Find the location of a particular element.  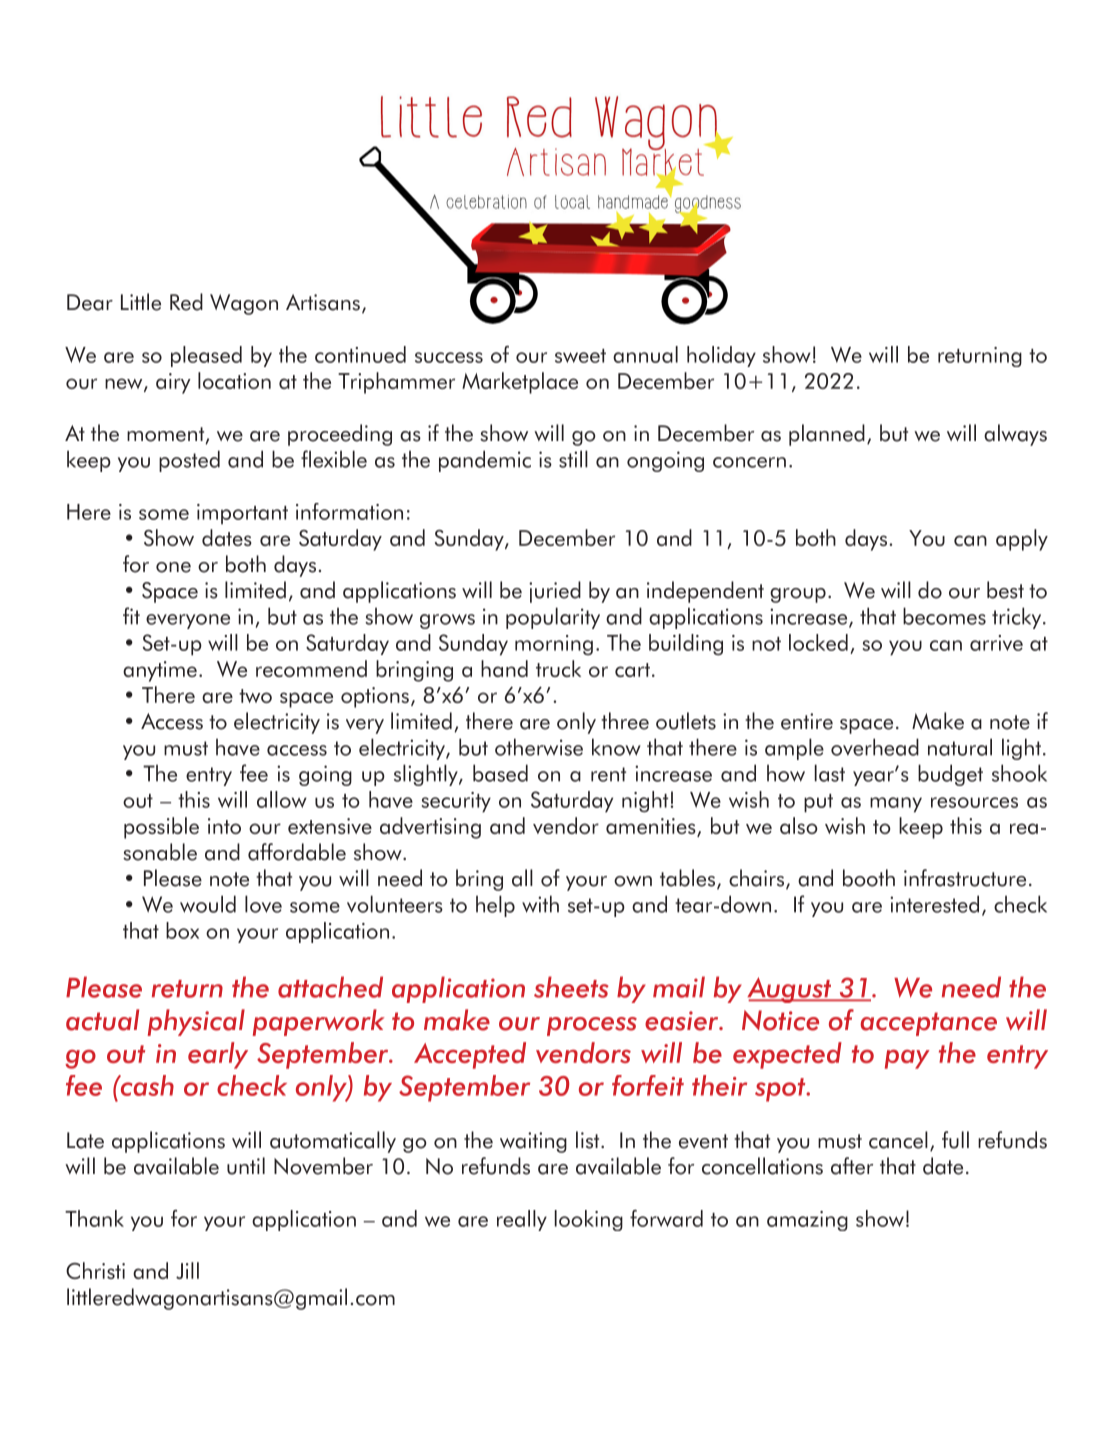

fit is located at coordinates (131, 616).
